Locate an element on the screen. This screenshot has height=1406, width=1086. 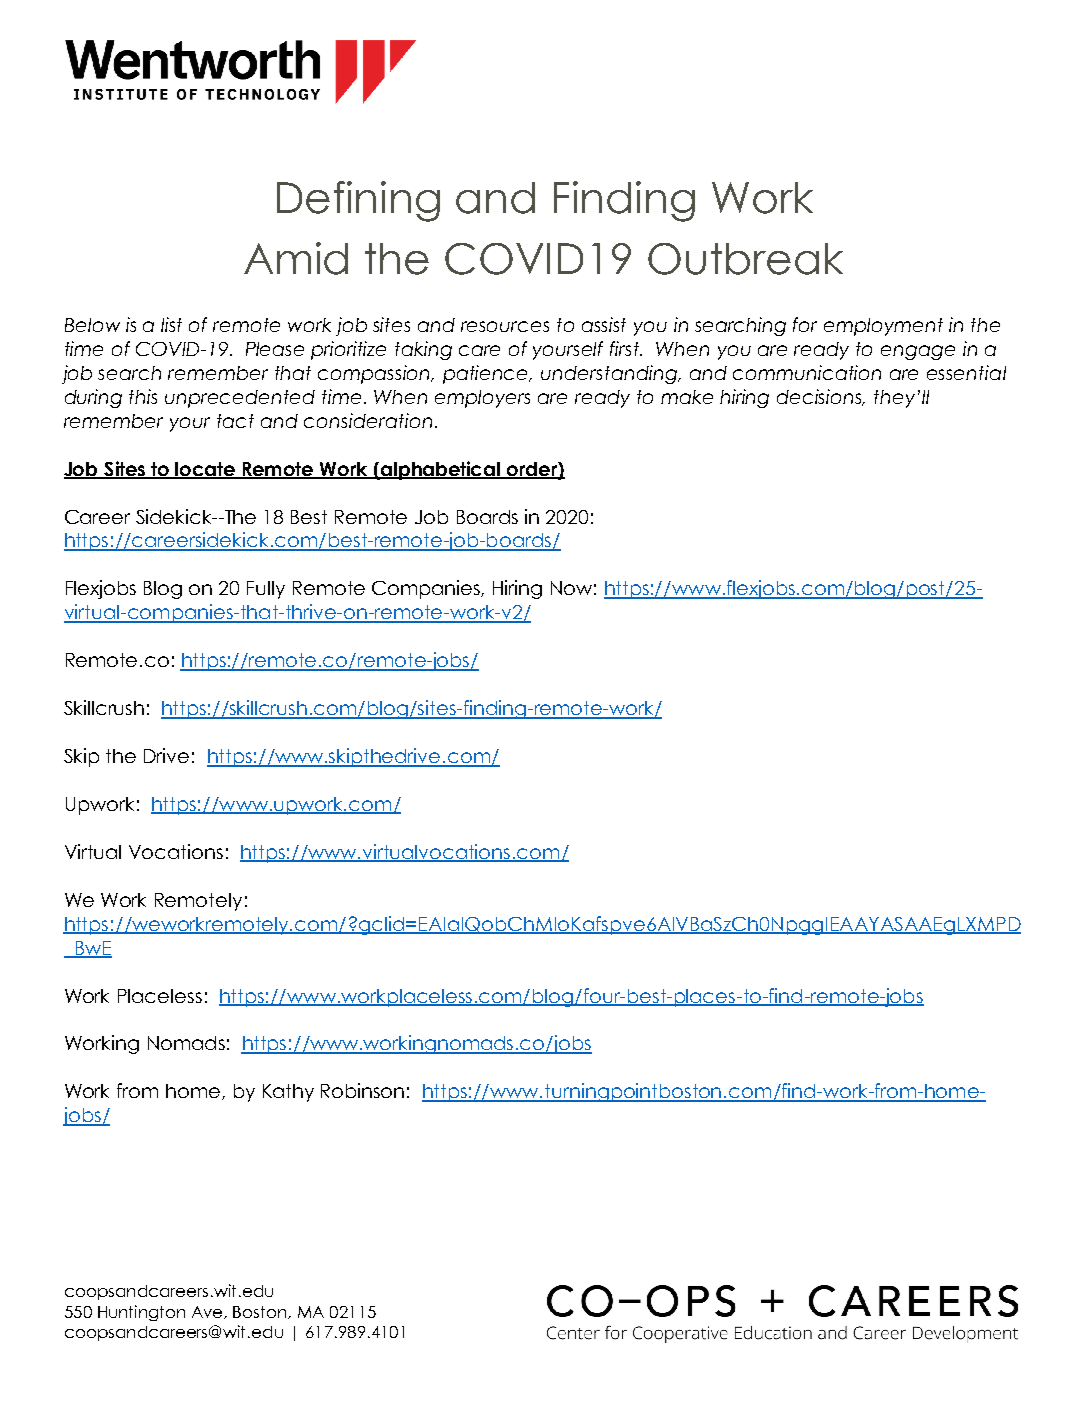
Outbreak is located at coordinates (745, 259).
